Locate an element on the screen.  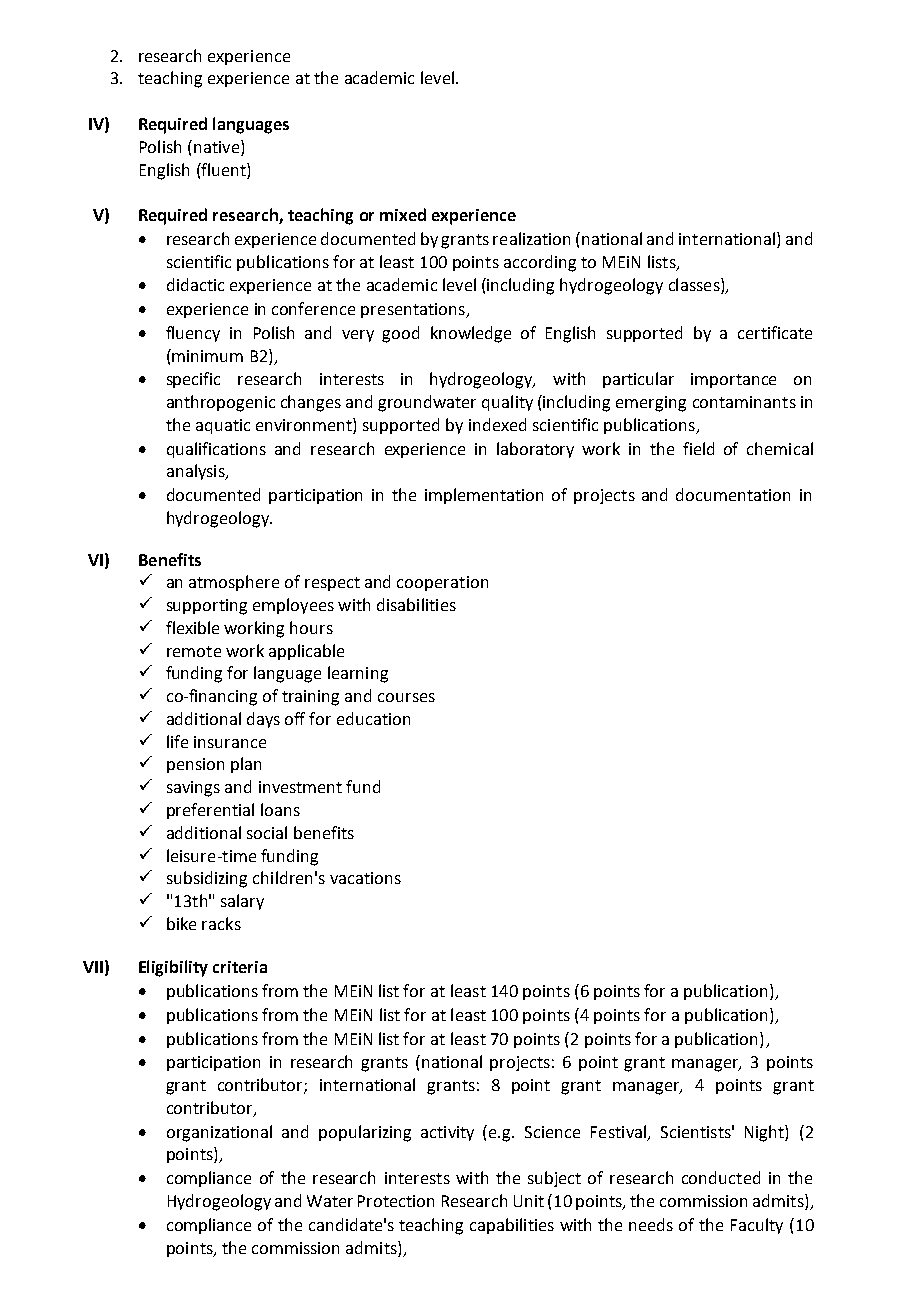
classes is located at coordinates (695, 286).
